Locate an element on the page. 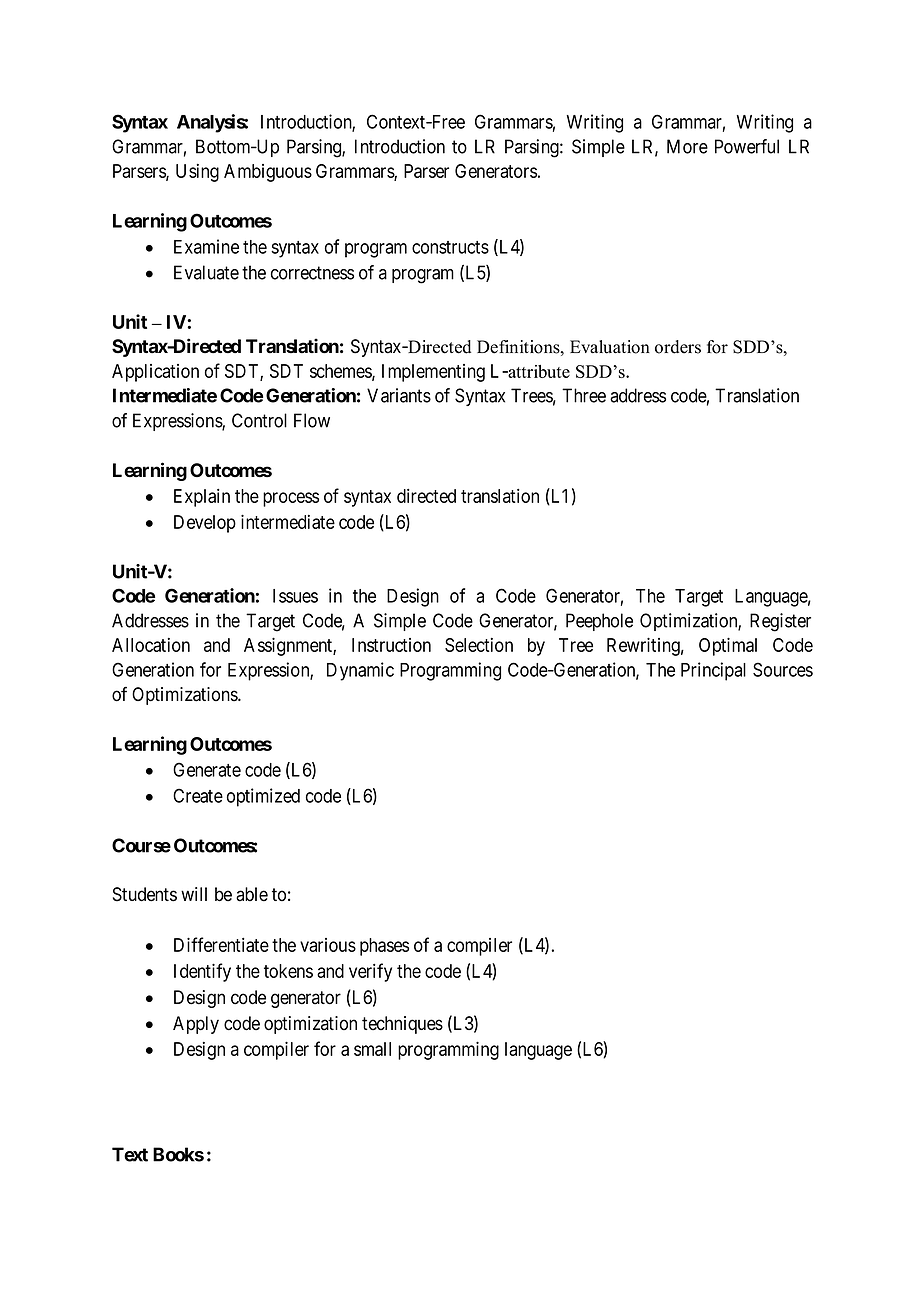 The image size is (924, 1308). constructs is located at coordinates (450, 247).
